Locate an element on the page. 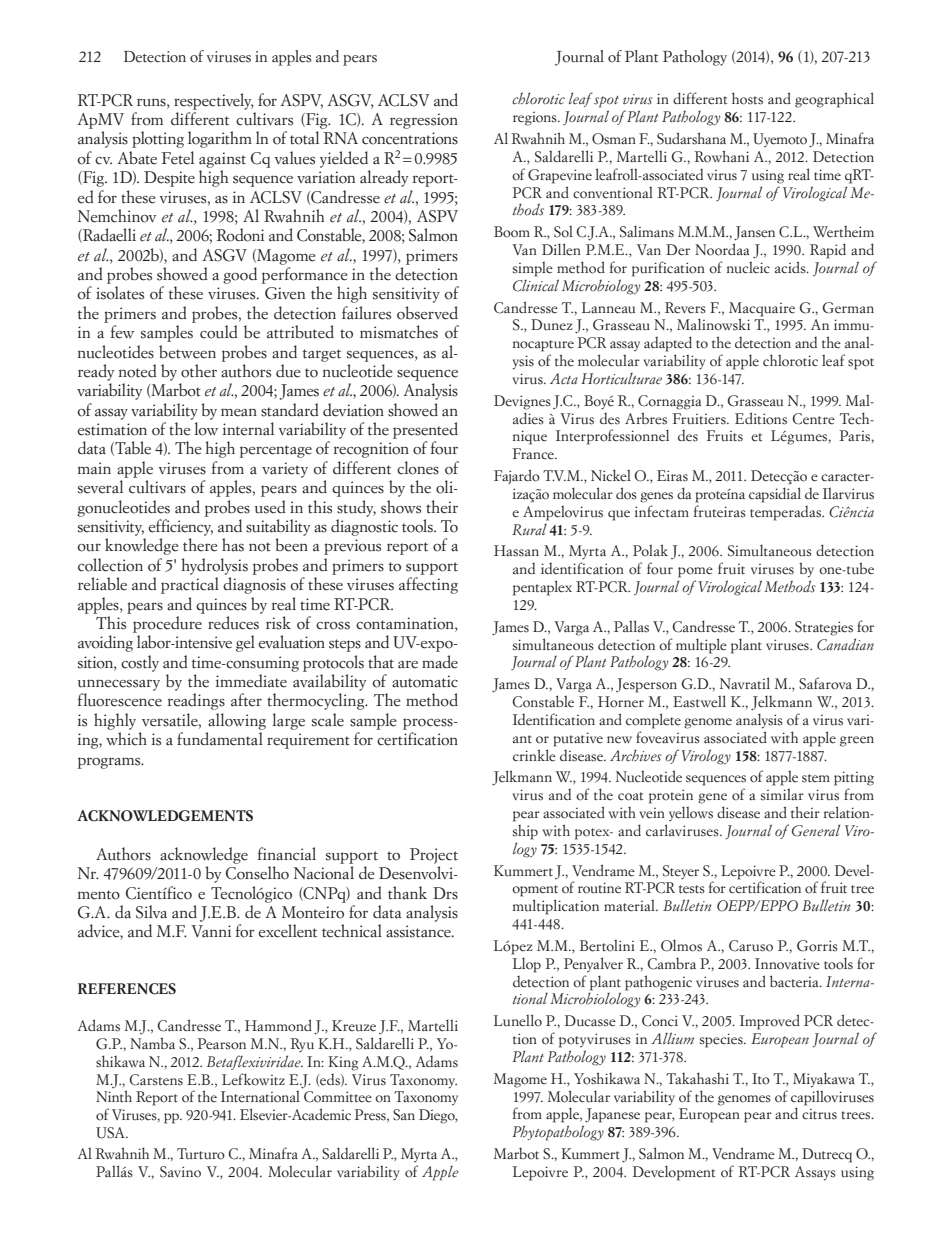 This image has height=1236, width=952. Committee is located at coordinates (338, 1097).
